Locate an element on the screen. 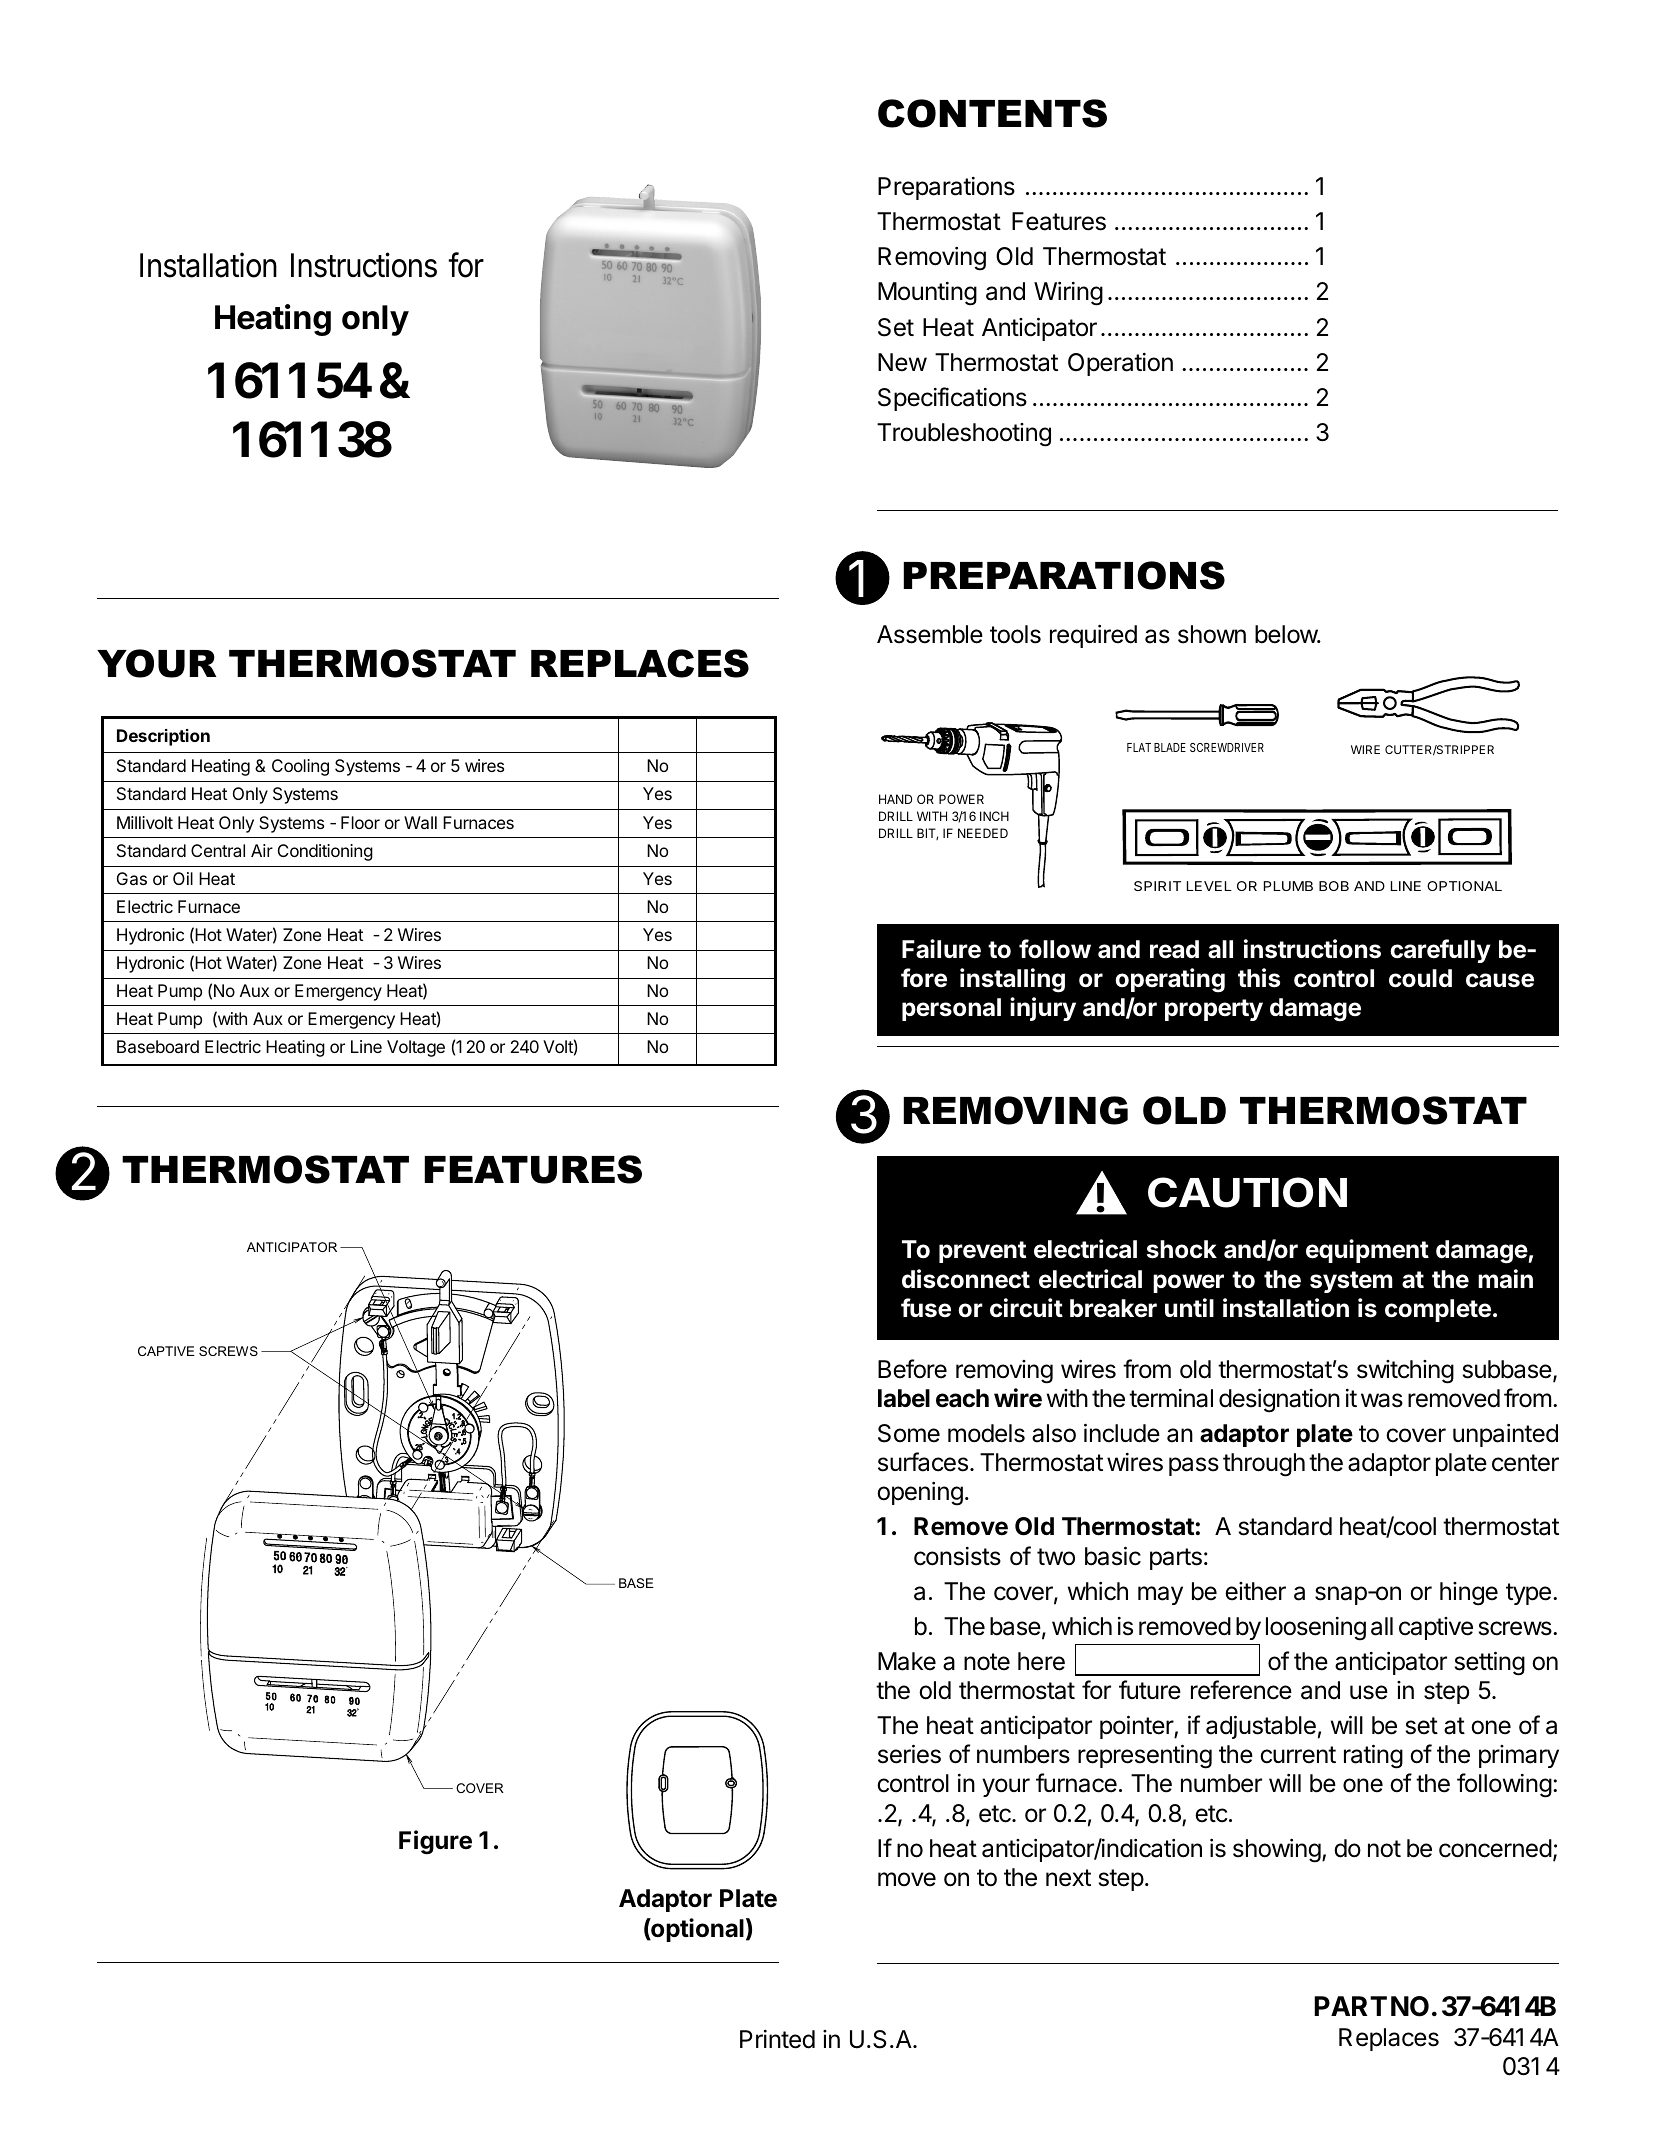 Image resolution: width=1656 pixels, height=2143 pixels. Wiring is located at coordinates (1068, 294).
